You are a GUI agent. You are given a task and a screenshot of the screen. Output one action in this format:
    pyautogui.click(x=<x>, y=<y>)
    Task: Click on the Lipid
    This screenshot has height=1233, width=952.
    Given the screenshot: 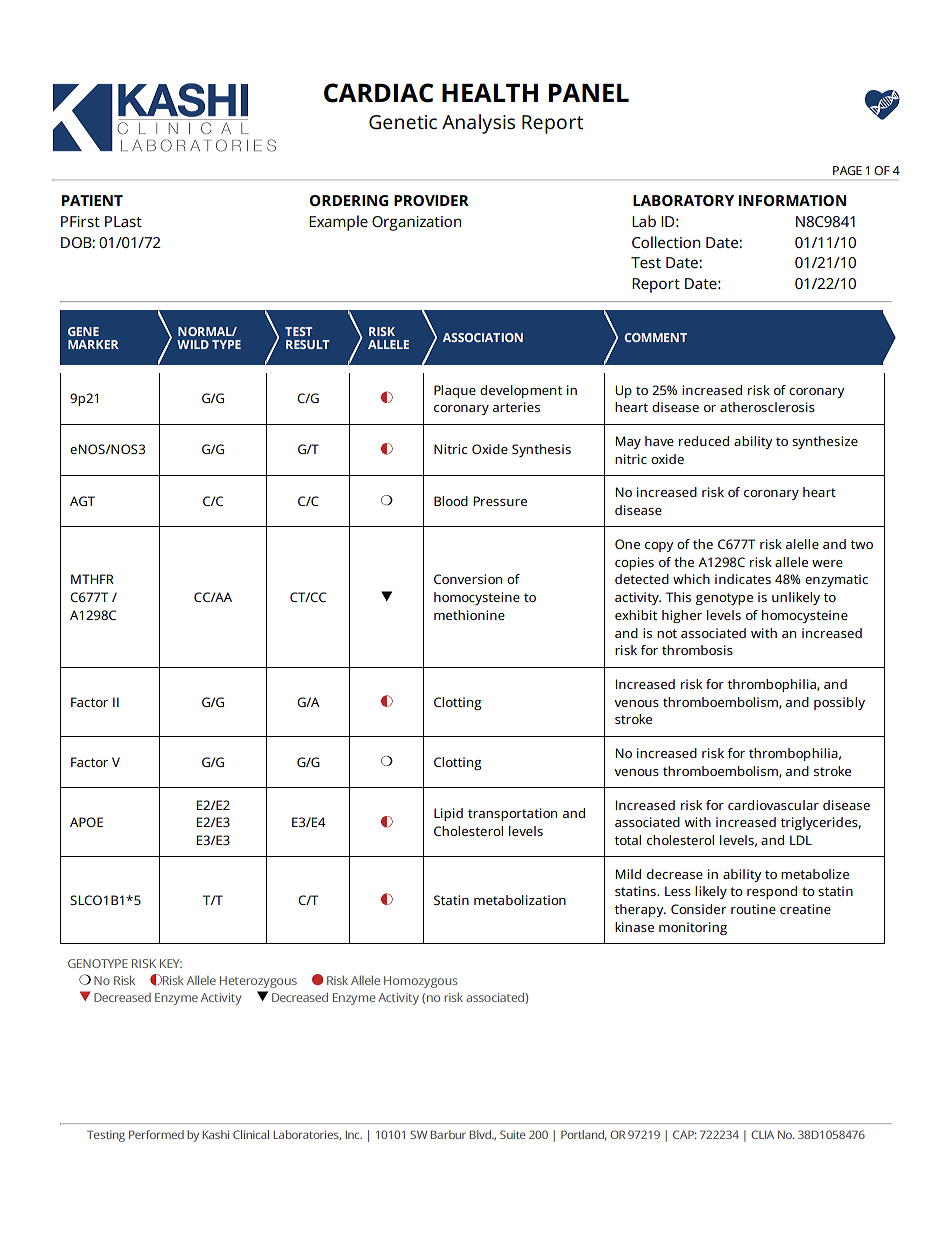 What is the action you would take?
    pyautogui.click(x=448, y=814)
